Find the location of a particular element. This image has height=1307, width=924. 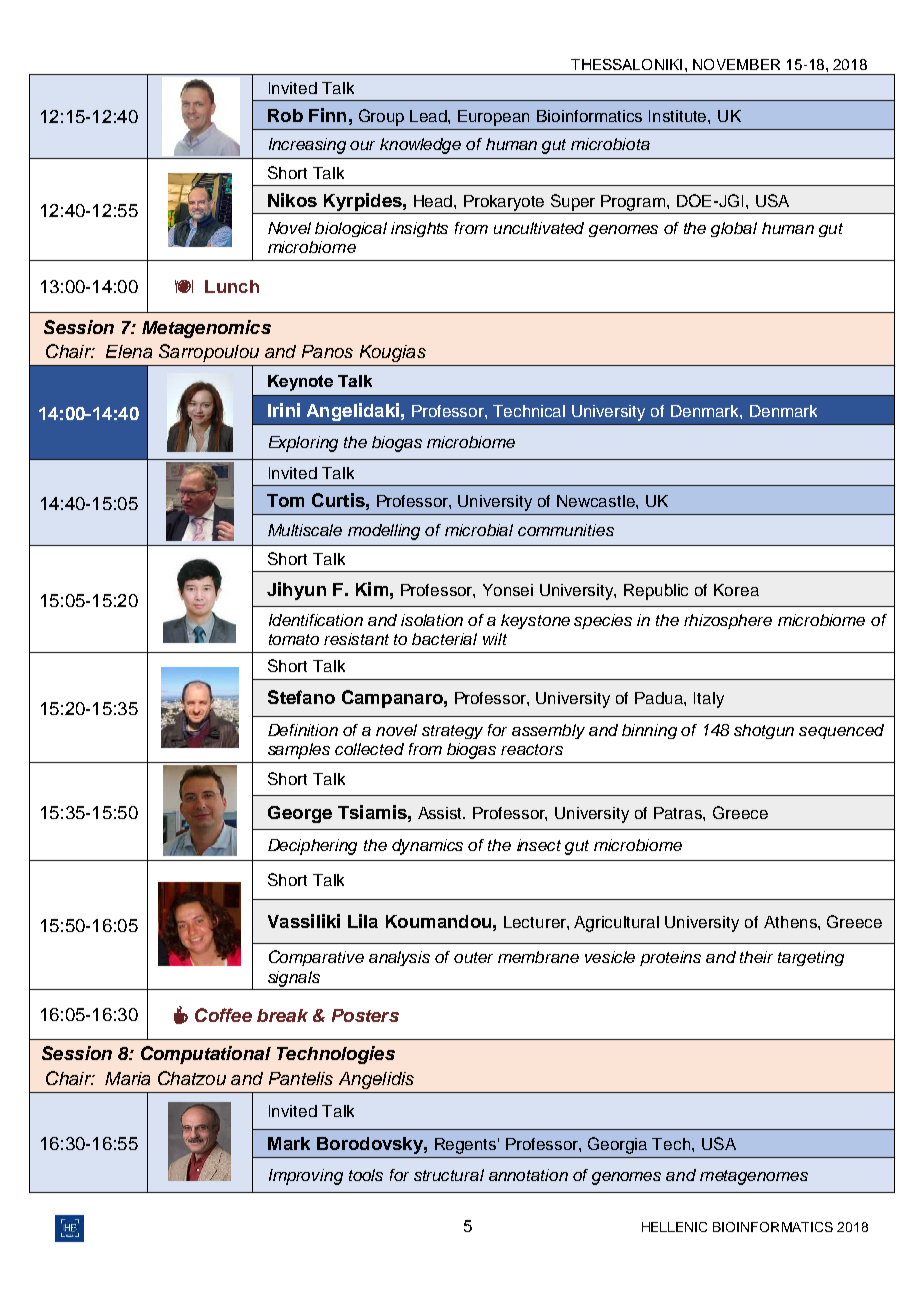

signals is located at coordinates (294, 979).
